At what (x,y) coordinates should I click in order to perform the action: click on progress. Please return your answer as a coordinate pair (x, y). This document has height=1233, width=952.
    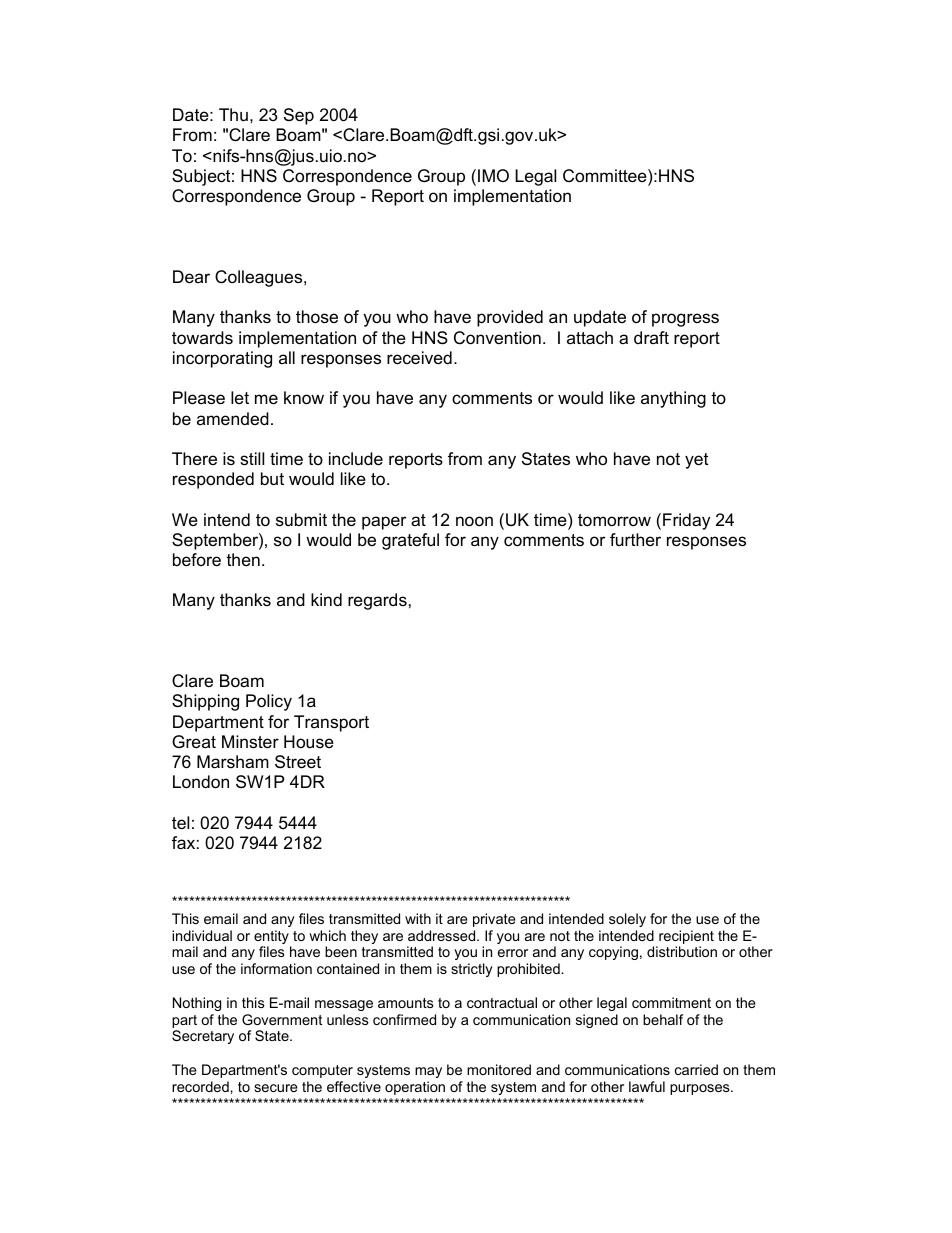
    Looking at the image, I should click on (685, 320).
